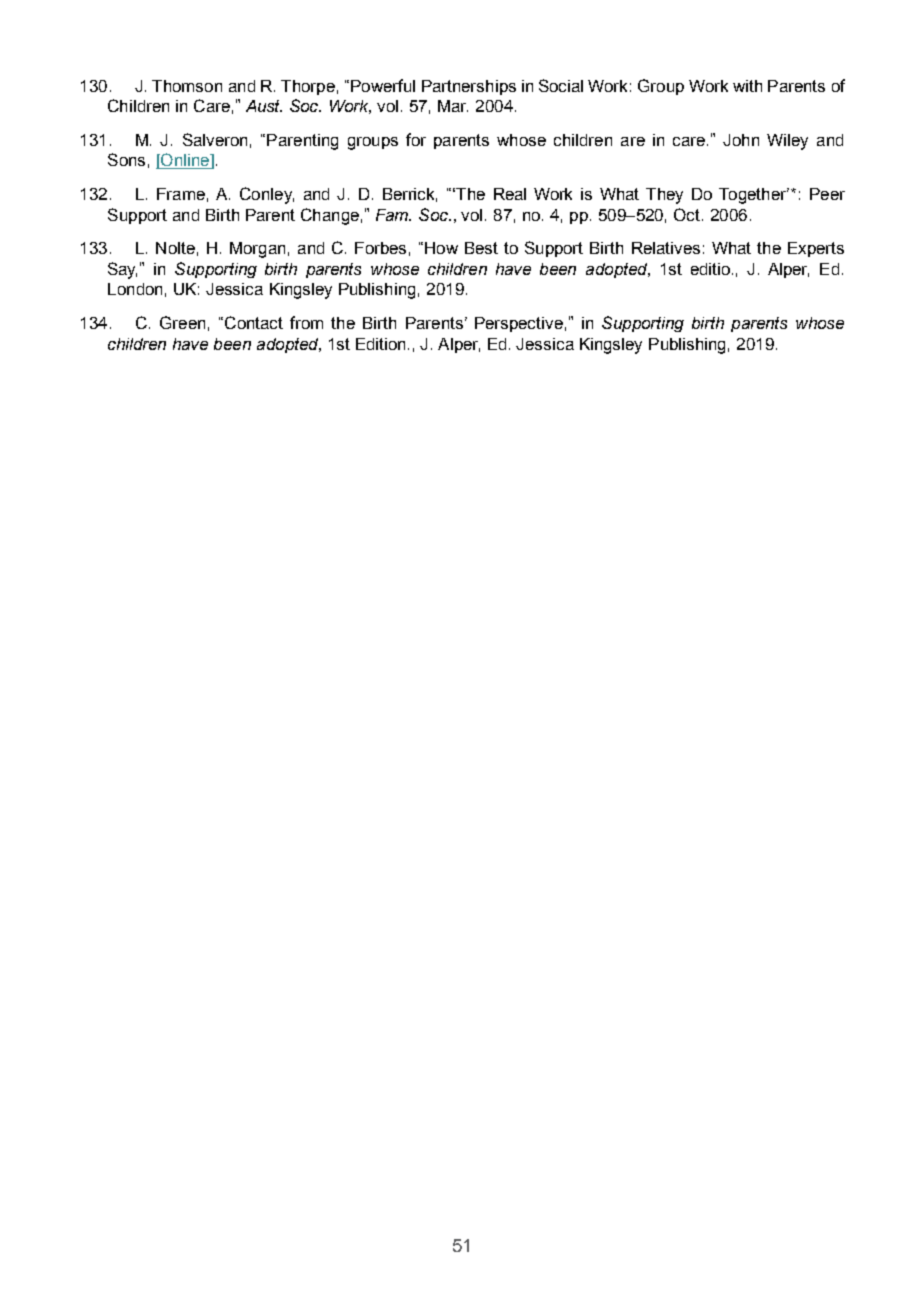 The height and width of the screenshot is (1308, 924). I want to click on Mar, so click(453, 106).
